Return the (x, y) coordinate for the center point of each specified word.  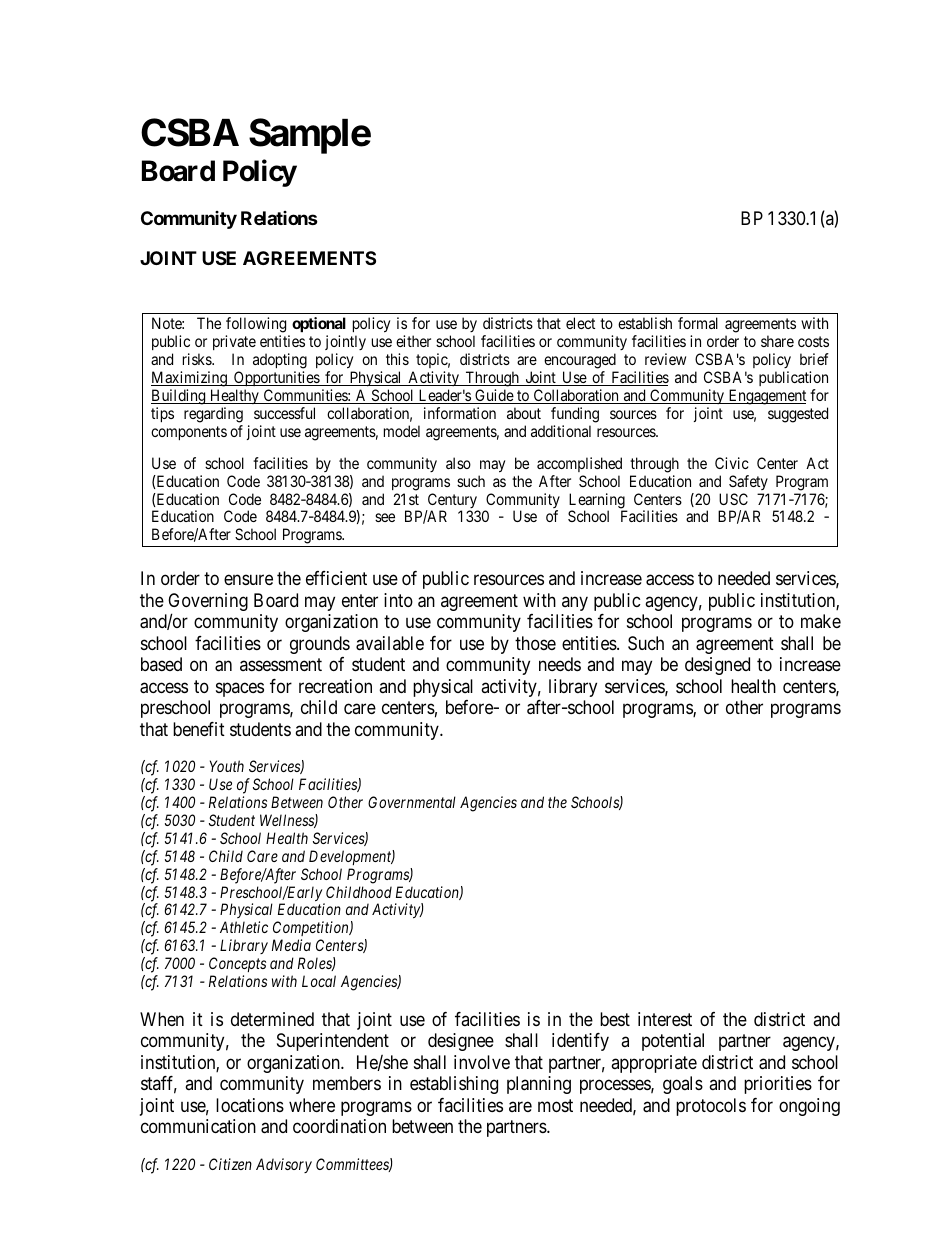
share (777, 341)
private (234, 342)
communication (198, 1126)
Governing (208, 603)
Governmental (412, 802)
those (535, 643)
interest (665, 1019)
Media (291, 945)
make (821, 621)
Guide (494, 396)
